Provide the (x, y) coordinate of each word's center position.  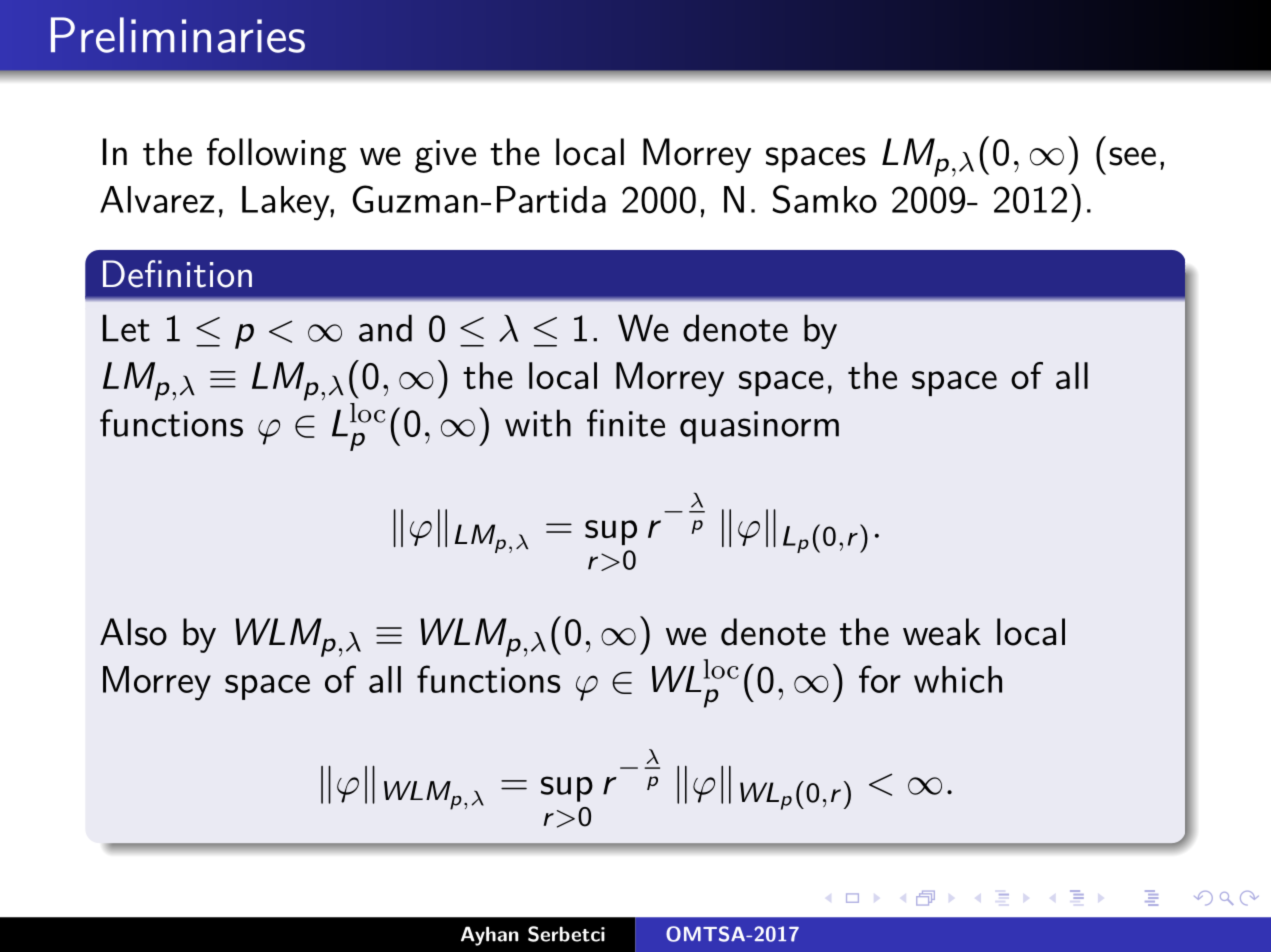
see (1132, 156)
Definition (177, 274)
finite (626, 423)
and (385, 328)
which (958, 679)
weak (942, 632)
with (538, 423)
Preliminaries (178, 35)
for (880, 679)
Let (126, 328)
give (445, 156)
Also (133, 632)
